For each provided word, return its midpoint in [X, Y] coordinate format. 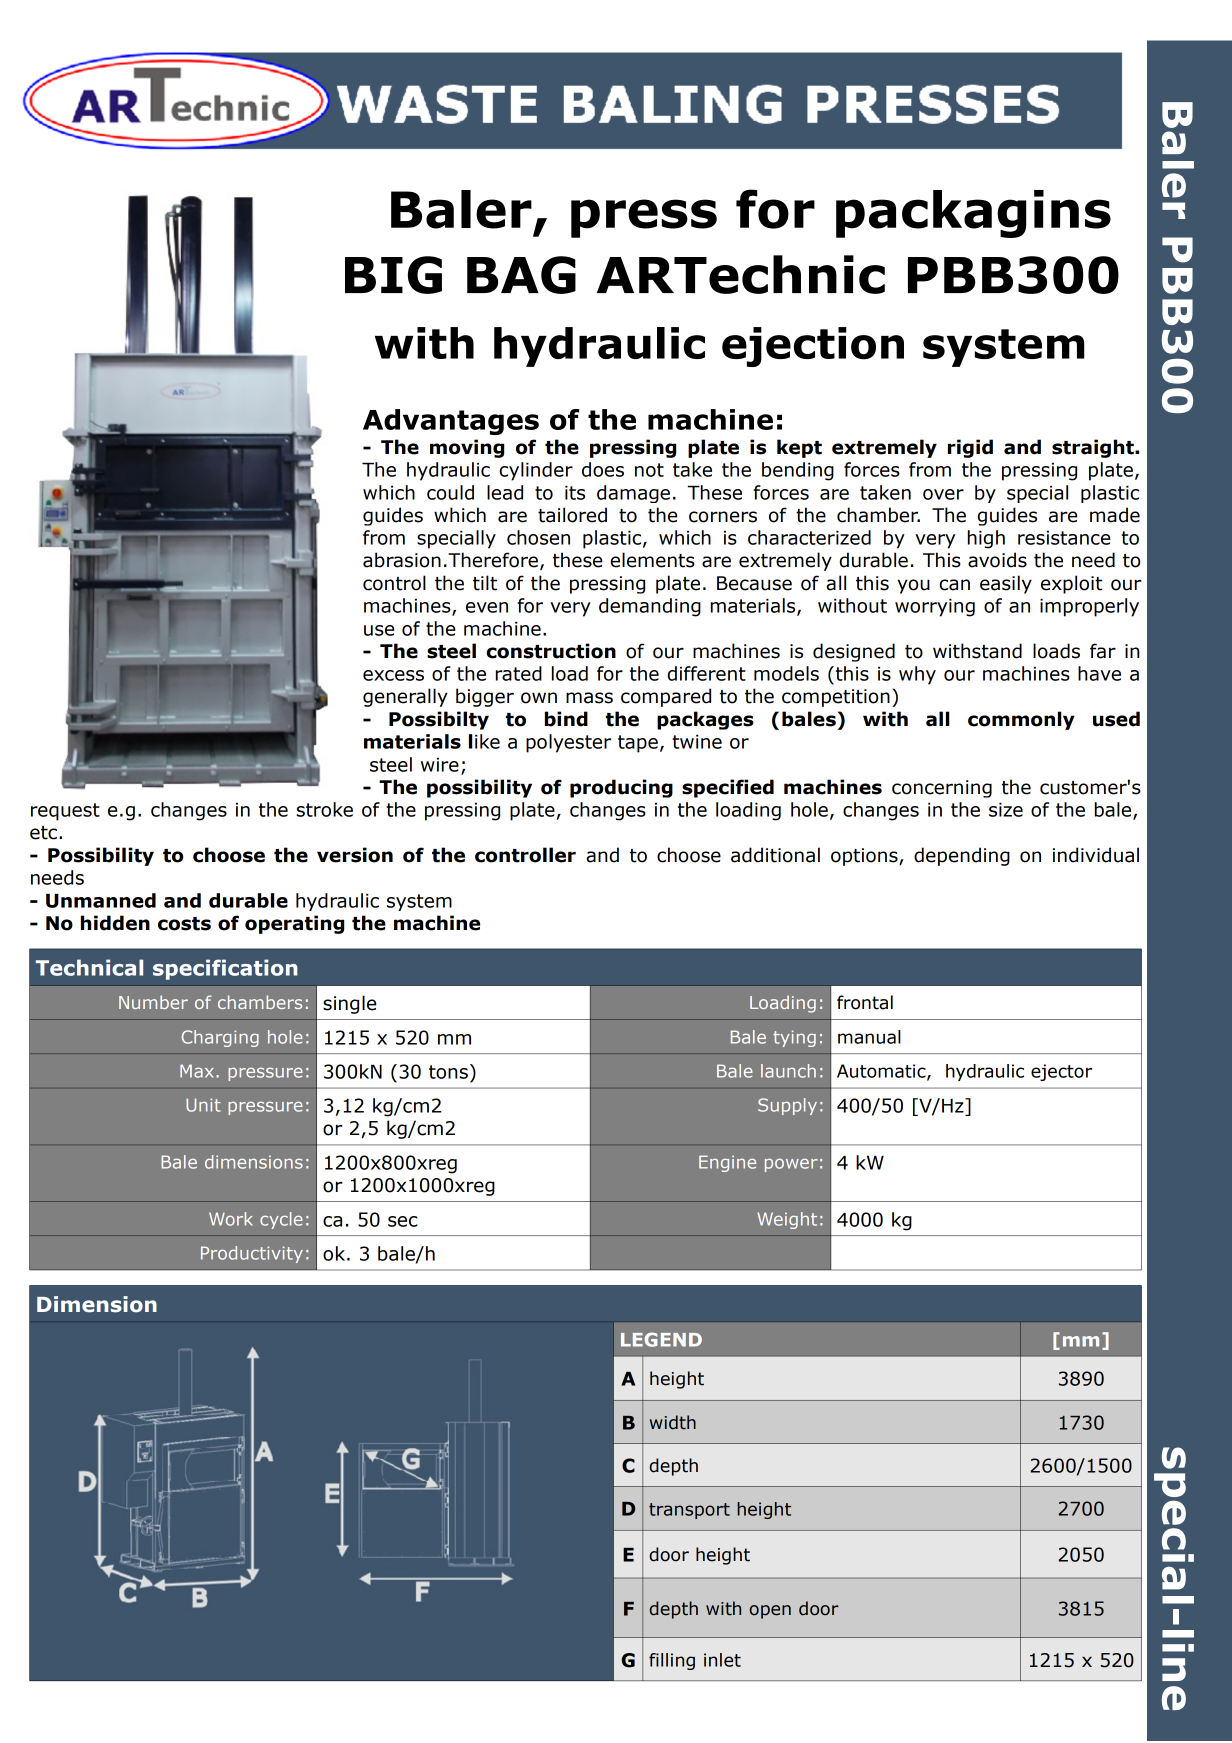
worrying [935, 607]
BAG [521, 275]
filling [672, 1661]
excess [393, 675]
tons [448, 1072]
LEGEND [661, 1339]
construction [551, 651]
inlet [722, 1660]
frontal [865, 1002]
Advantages [451, 422]
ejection [813, 347]
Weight [787, 1220]
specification [225, 969]
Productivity [252, 1254]
